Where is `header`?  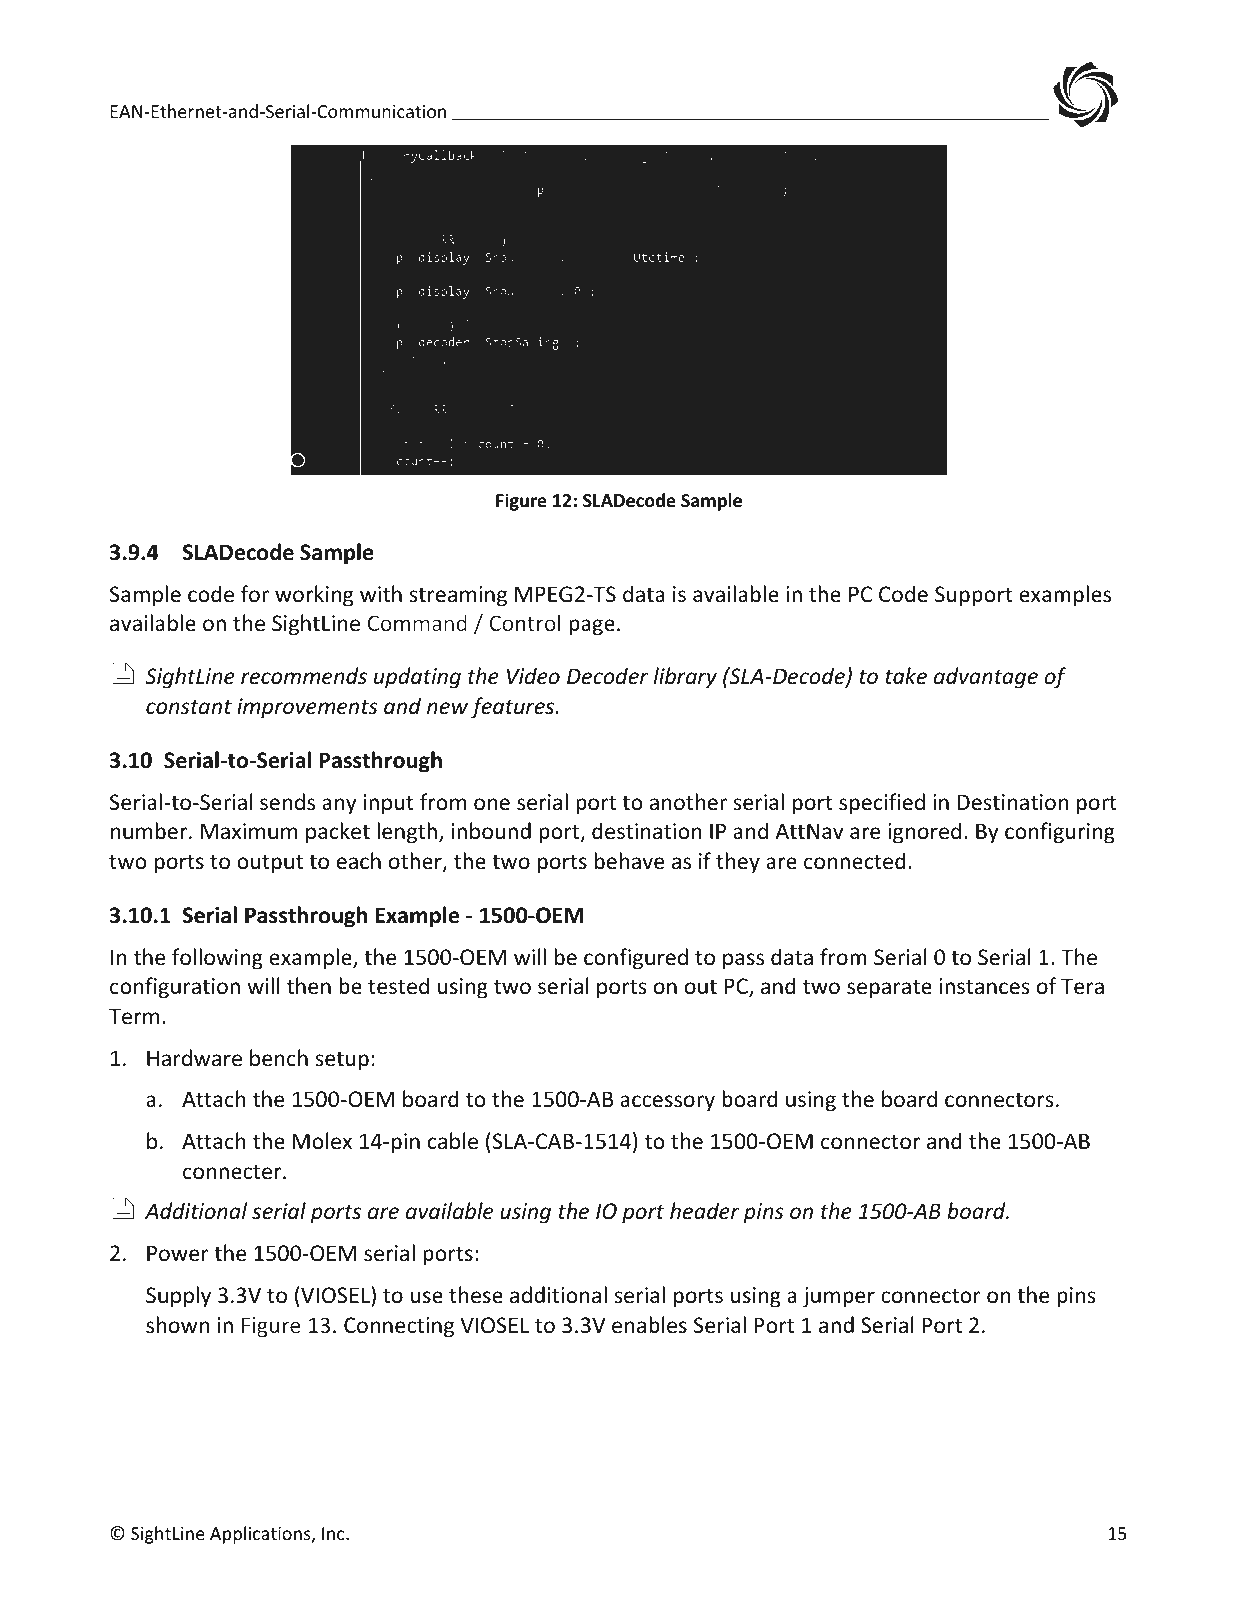
header is located at coordinates (704, 1211).
